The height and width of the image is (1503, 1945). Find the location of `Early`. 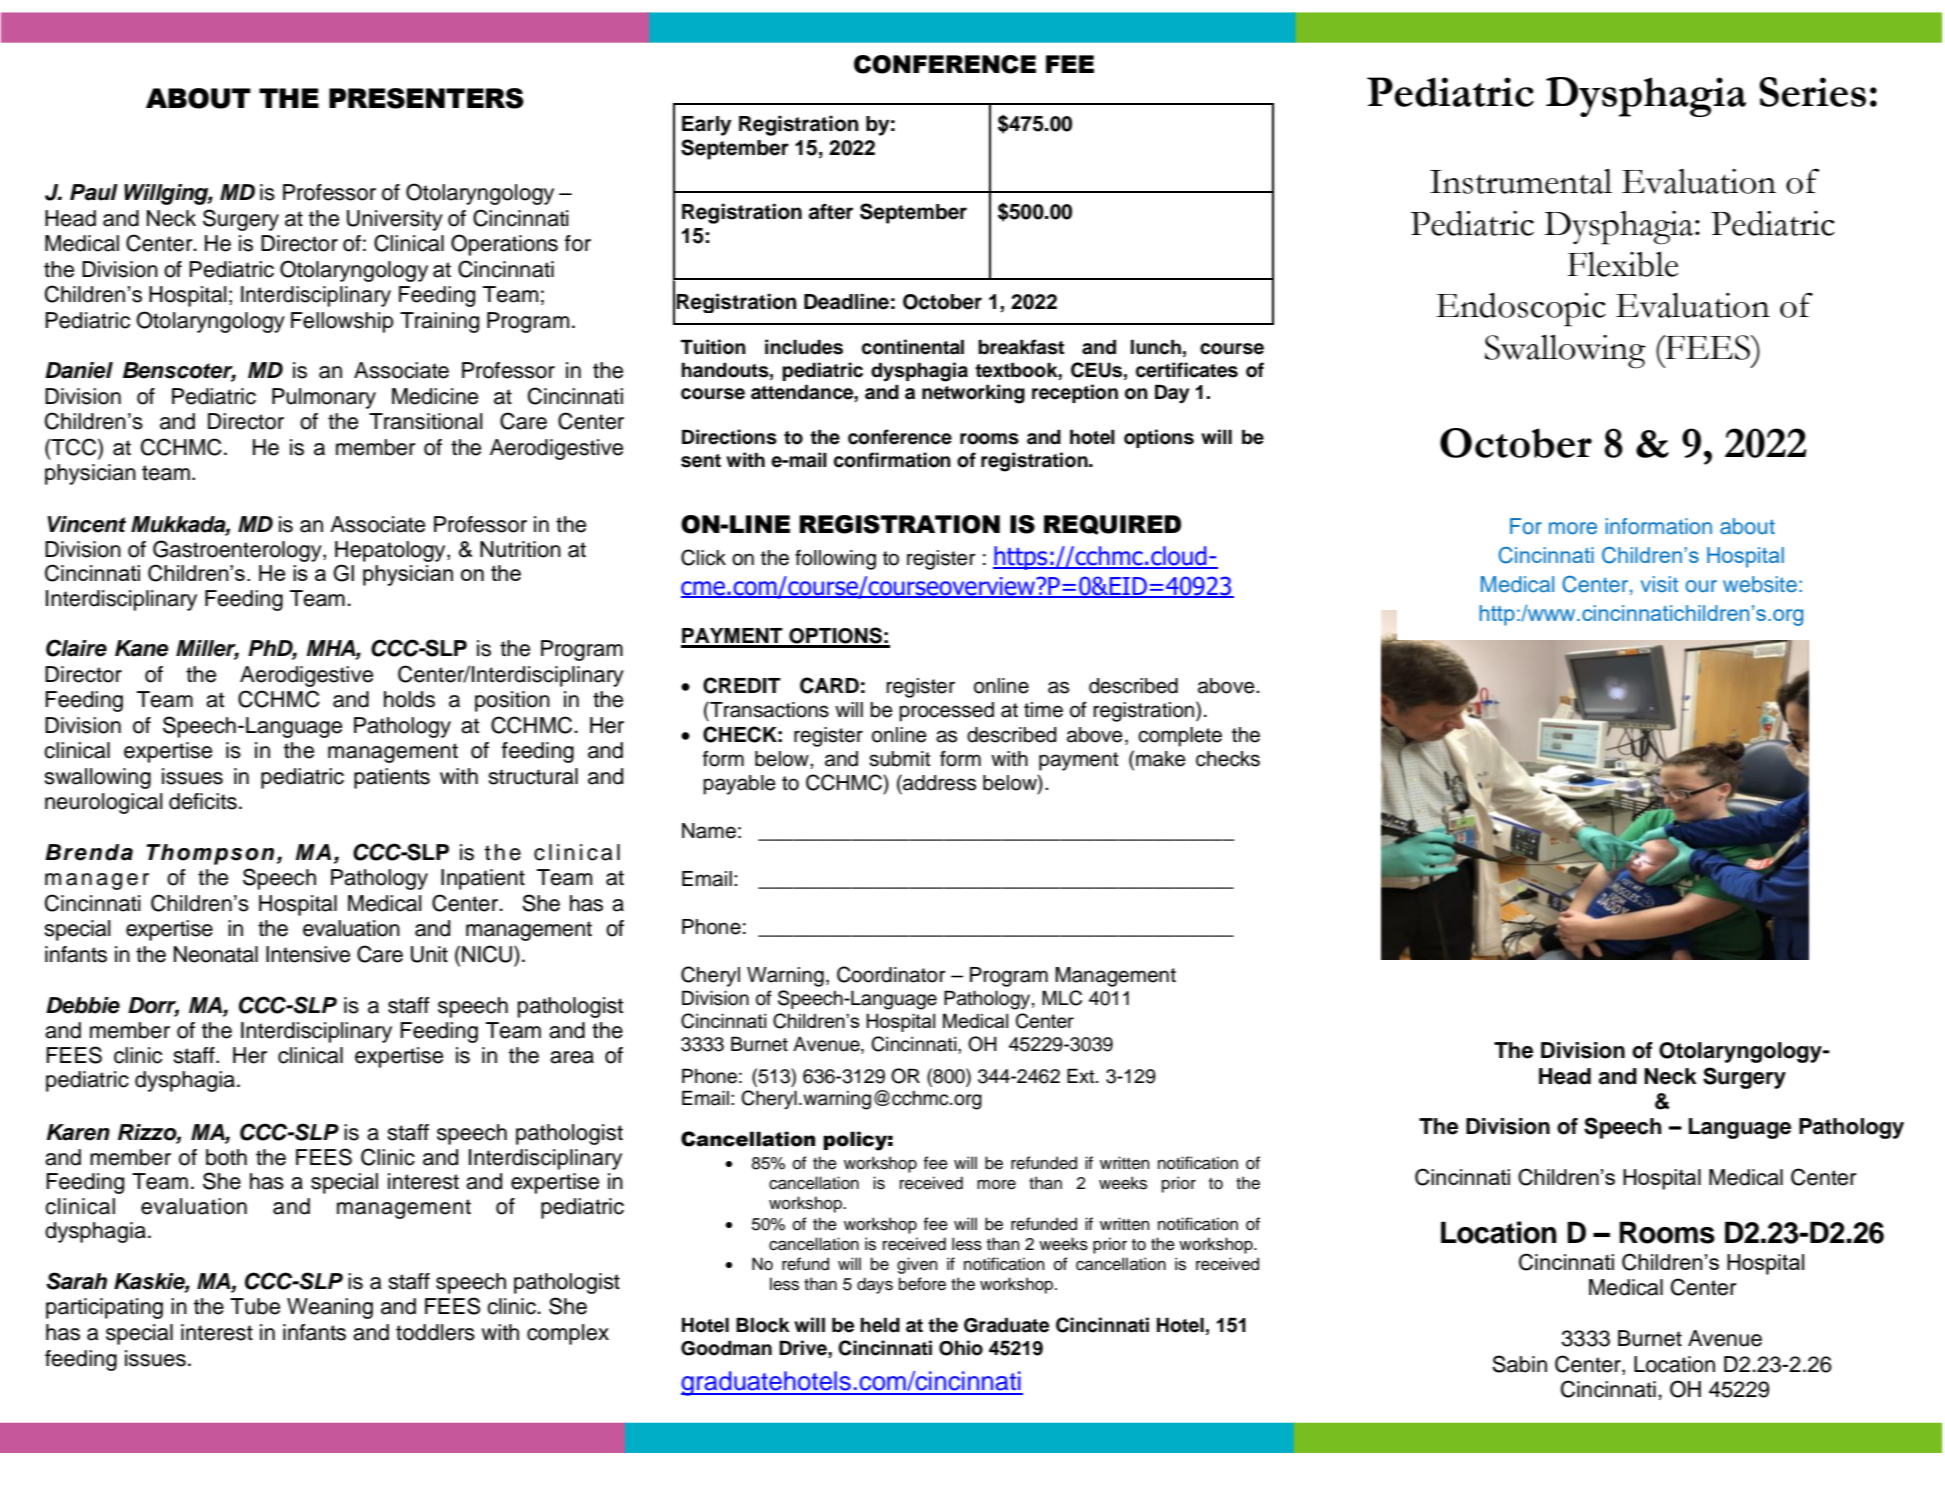

Early is located at coordinates (707, 126).
